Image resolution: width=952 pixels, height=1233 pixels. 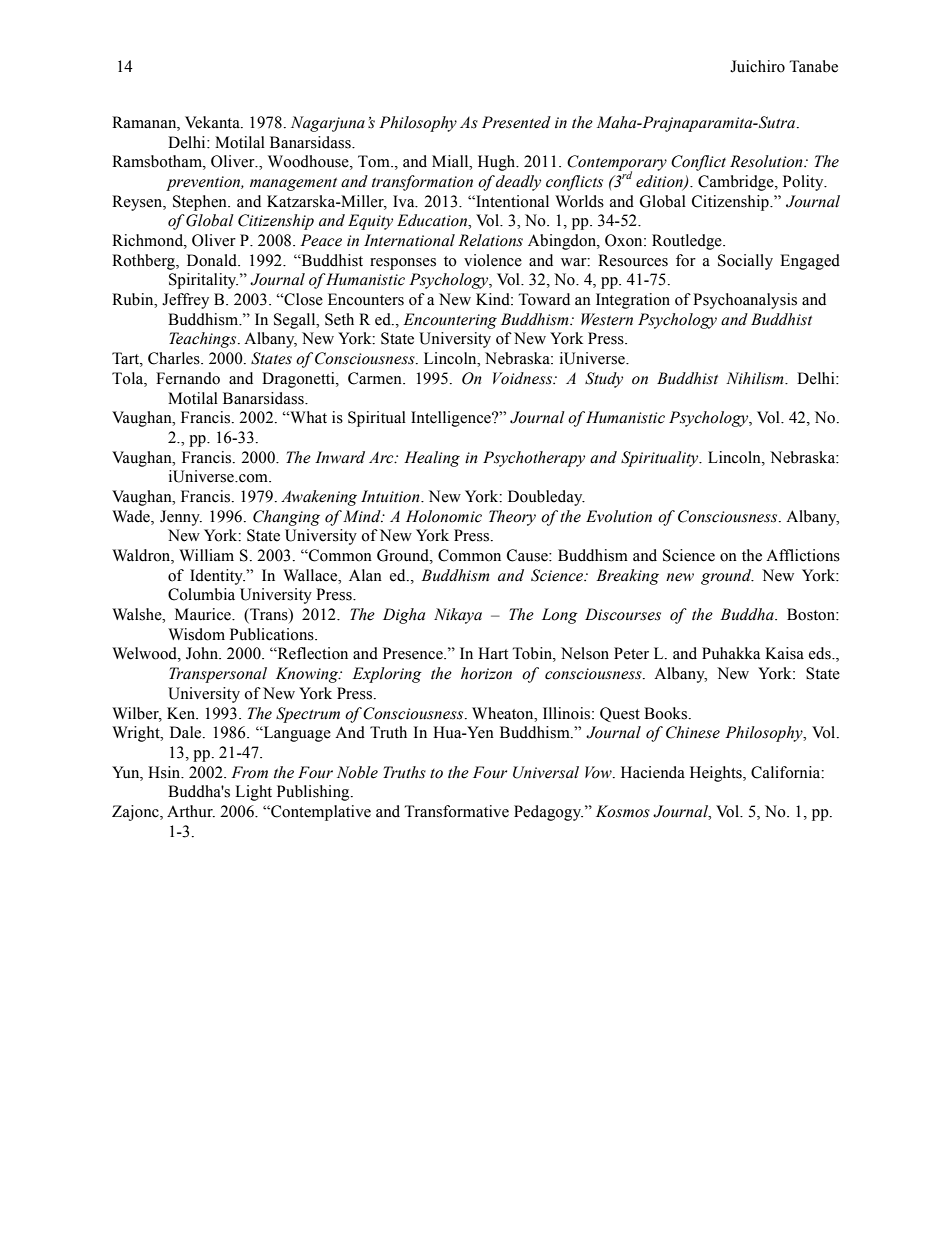 What do you see at coordinates (458, 616) in the screenshot?
I see `Nikaya` at bounding box center [458, 616].
